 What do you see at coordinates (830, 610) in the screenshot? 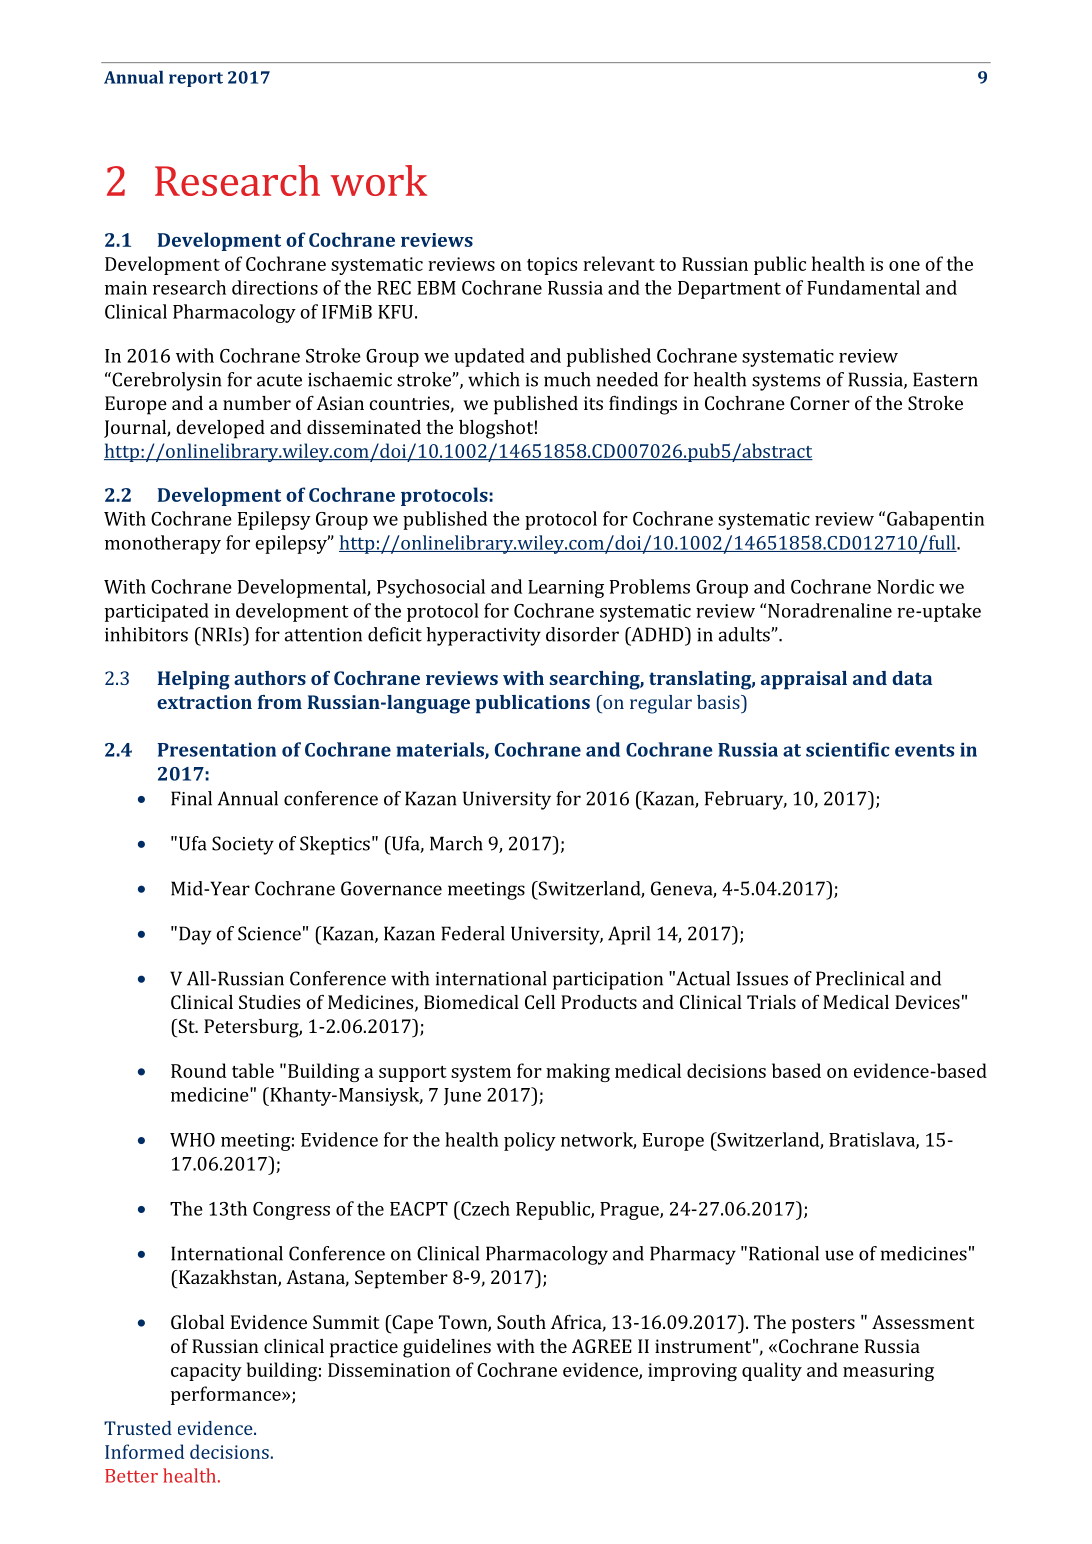
I see `Noradrenaline` at bounding box center [830, 610].
